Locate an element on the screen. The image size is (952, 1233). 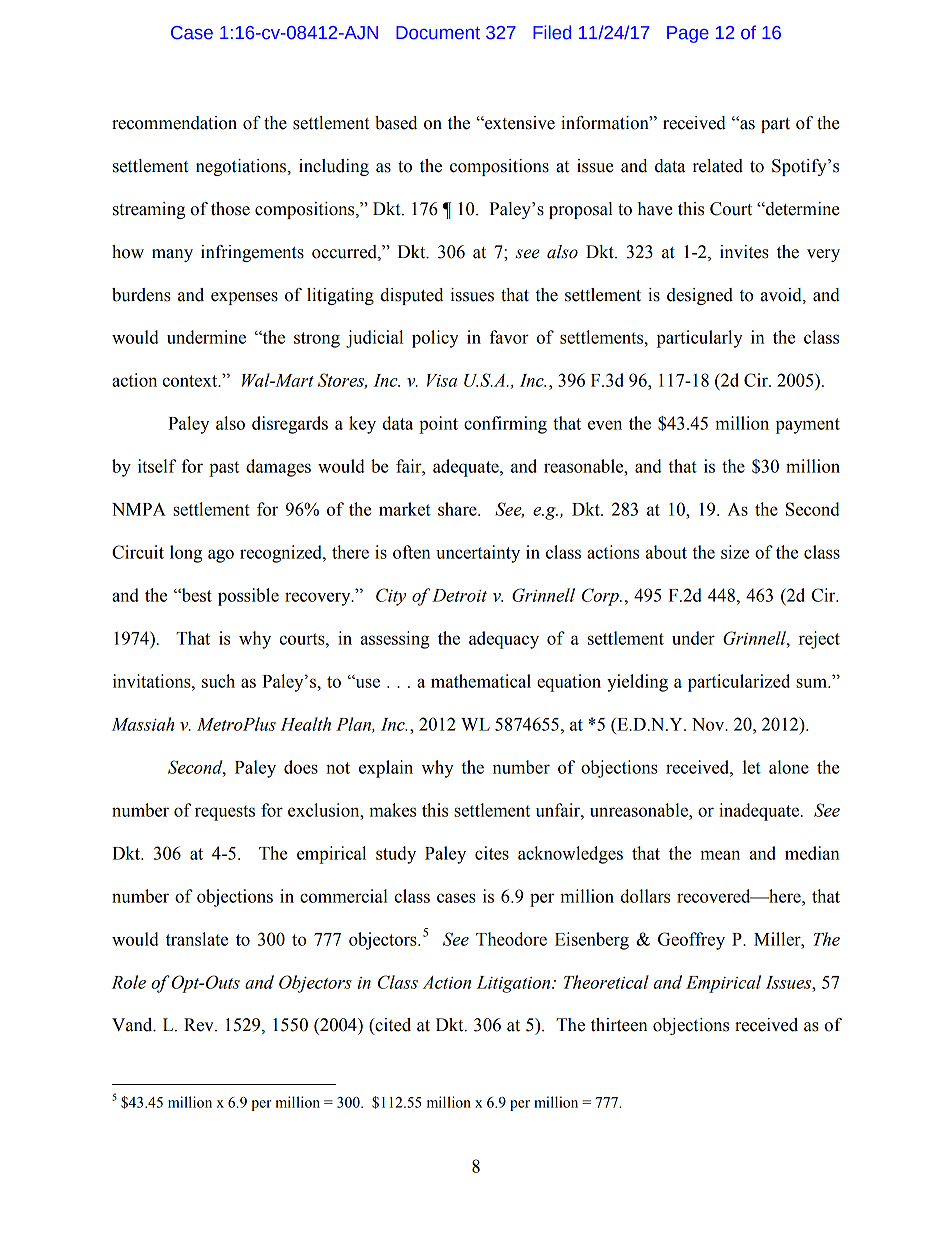
share is located at coordinates (458, 509).
